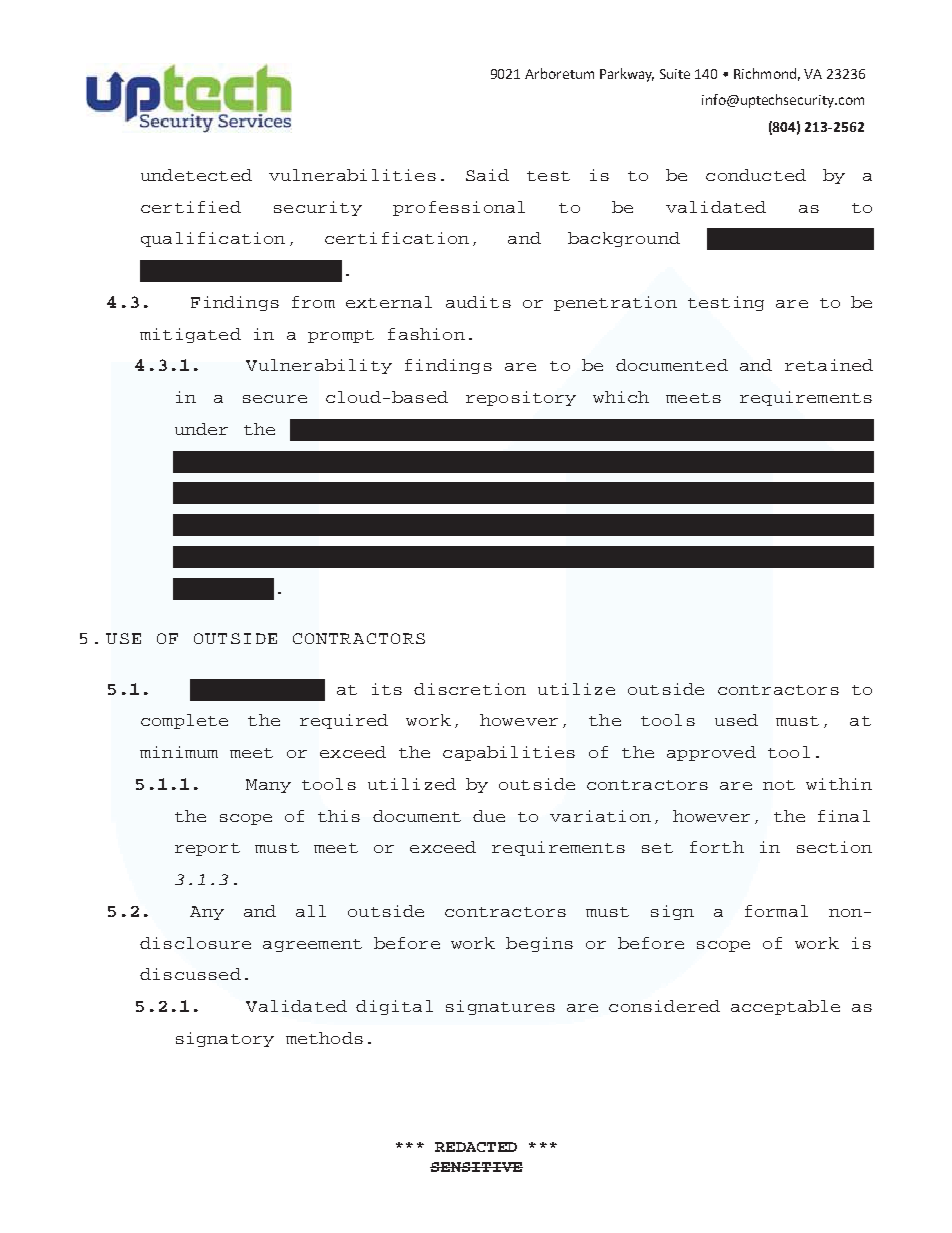 This document has width=952, height=1233. What do you see at coordinates (476, 1147) in the document?
I see `REDACTED` at bounding box center [476, 1147].
